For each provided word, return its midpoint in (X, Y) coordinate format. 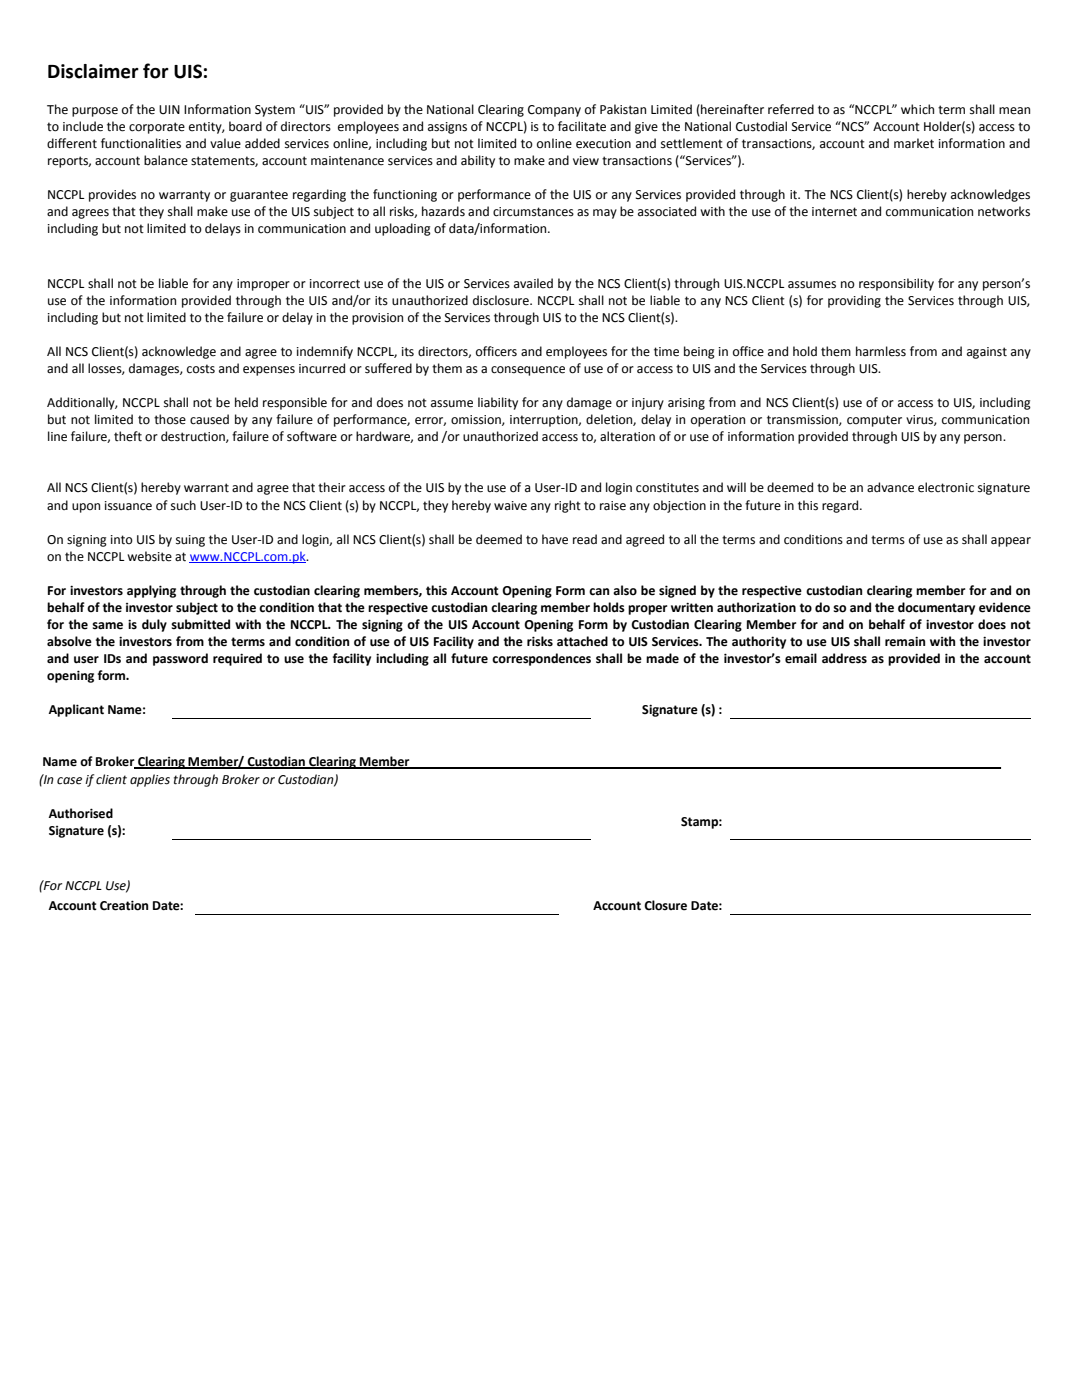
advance (890, 487)
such (183, 505)
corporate (157, 128)
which (917, 109)
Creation (124, 905)
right (568, 506)
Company (554, 111)
